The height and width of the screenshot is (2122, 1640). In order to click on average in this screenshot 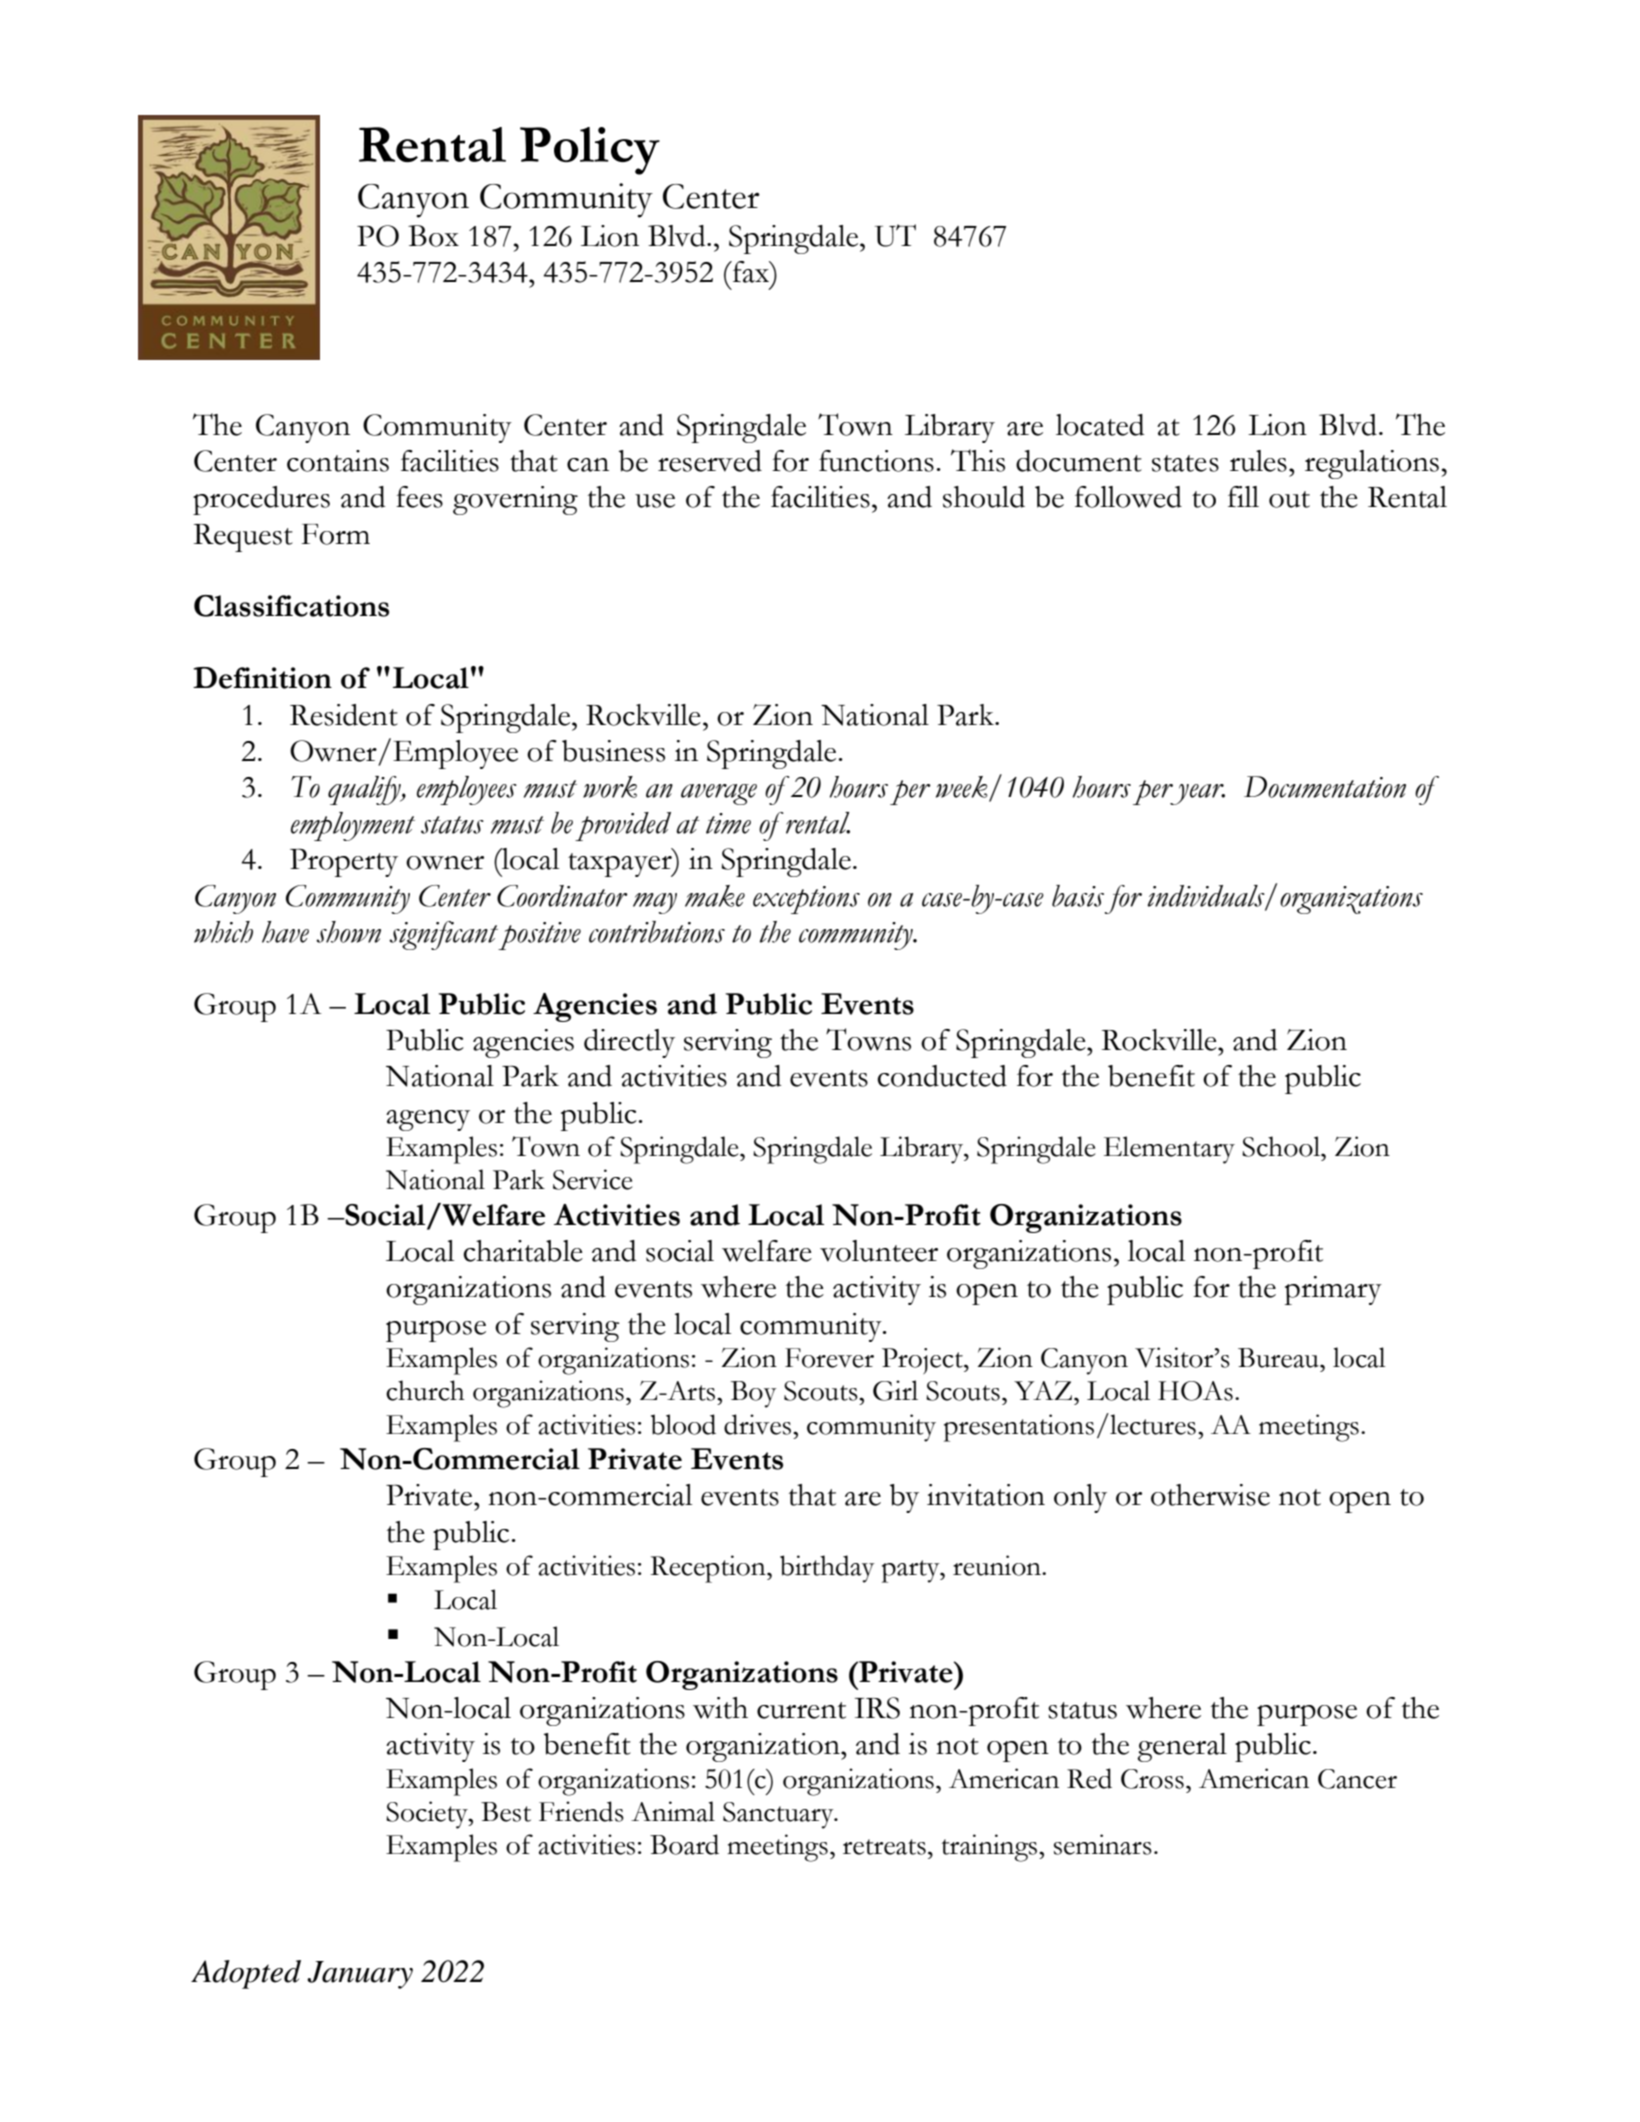, I will do `click(719, 794)`.
